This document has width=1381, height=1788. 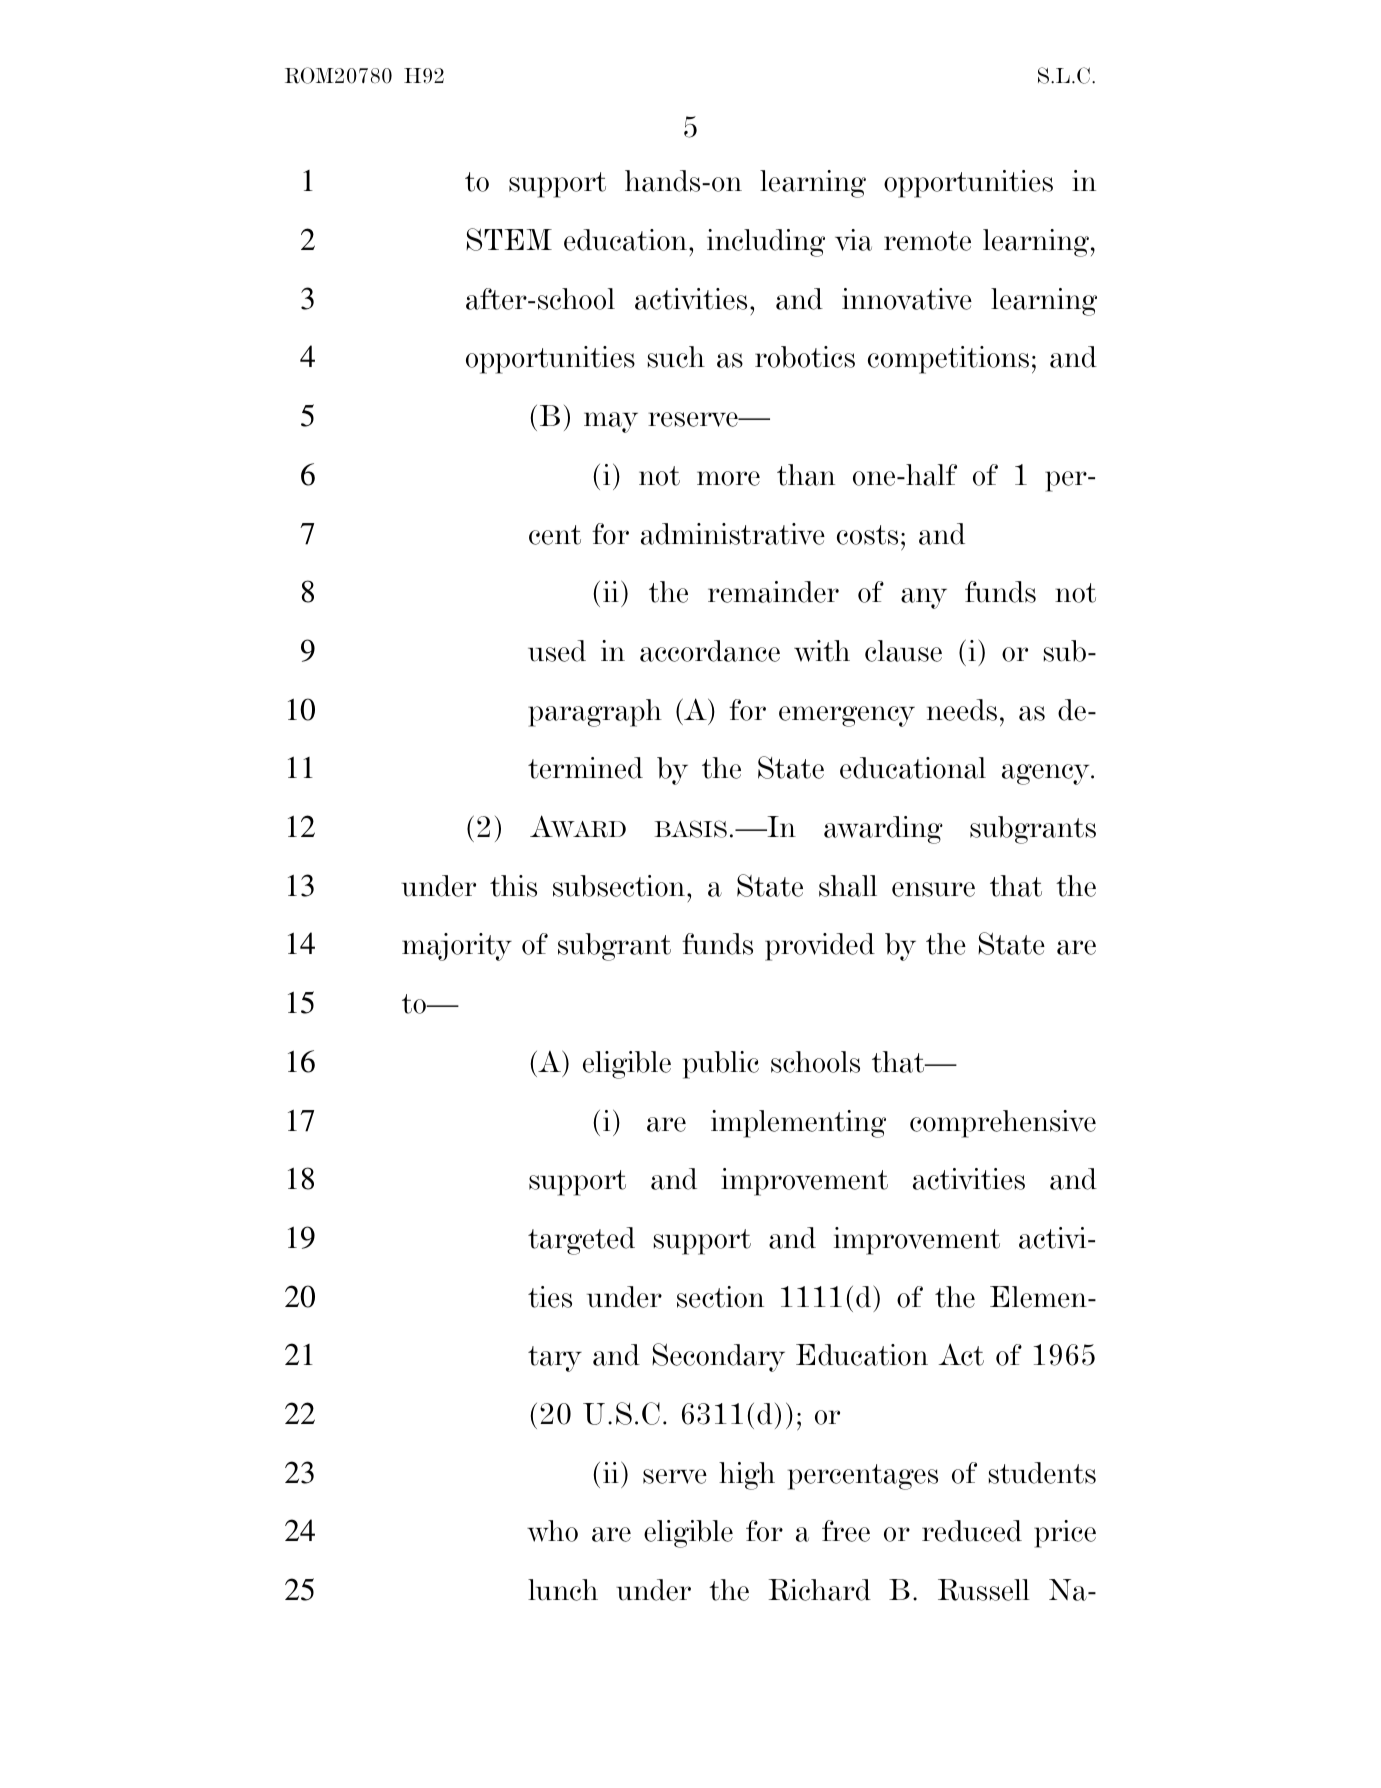 I want to click on remote, so click(x=927, y=241).
